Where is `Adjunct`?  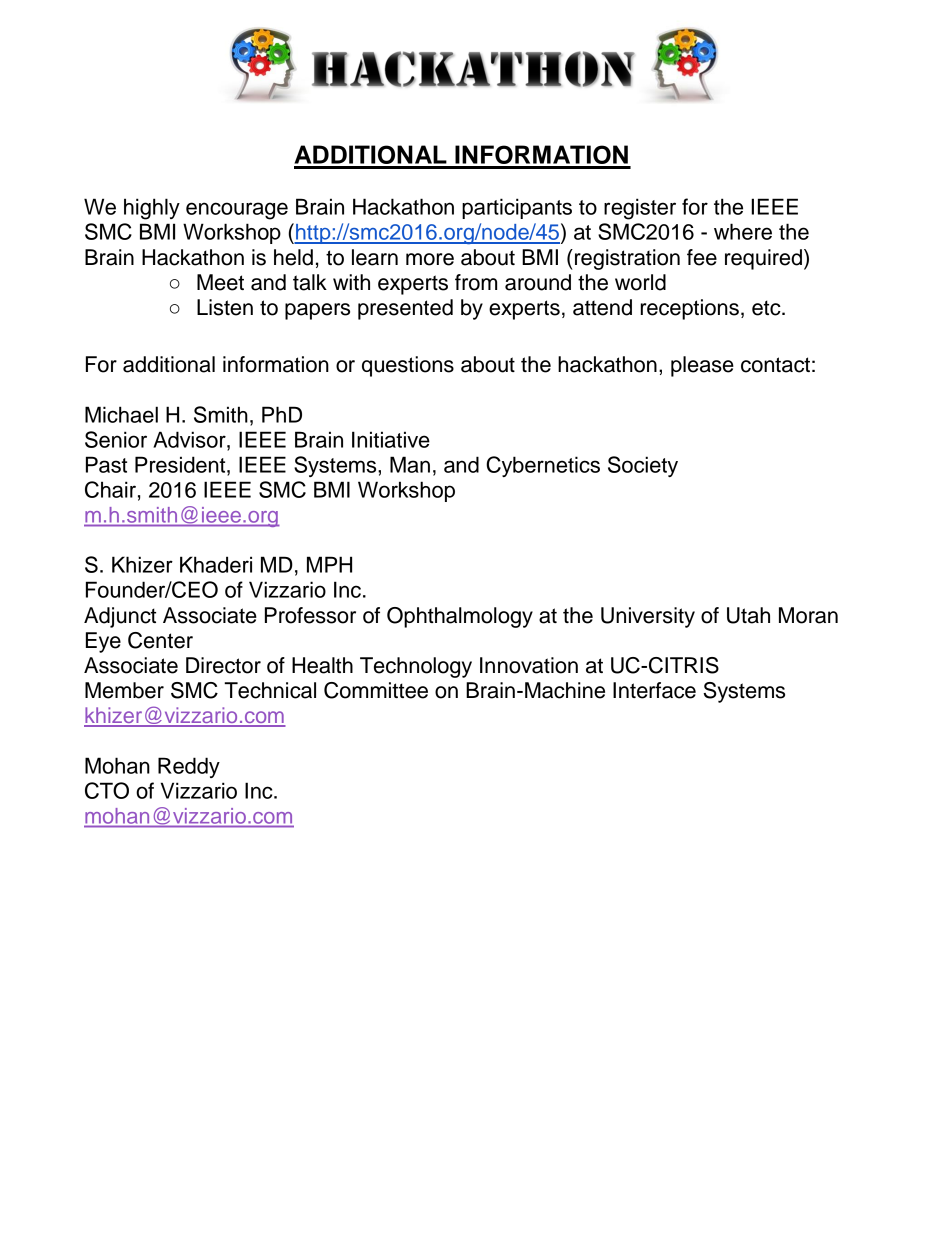 Adjunct is located at coordinates (120, 617).
